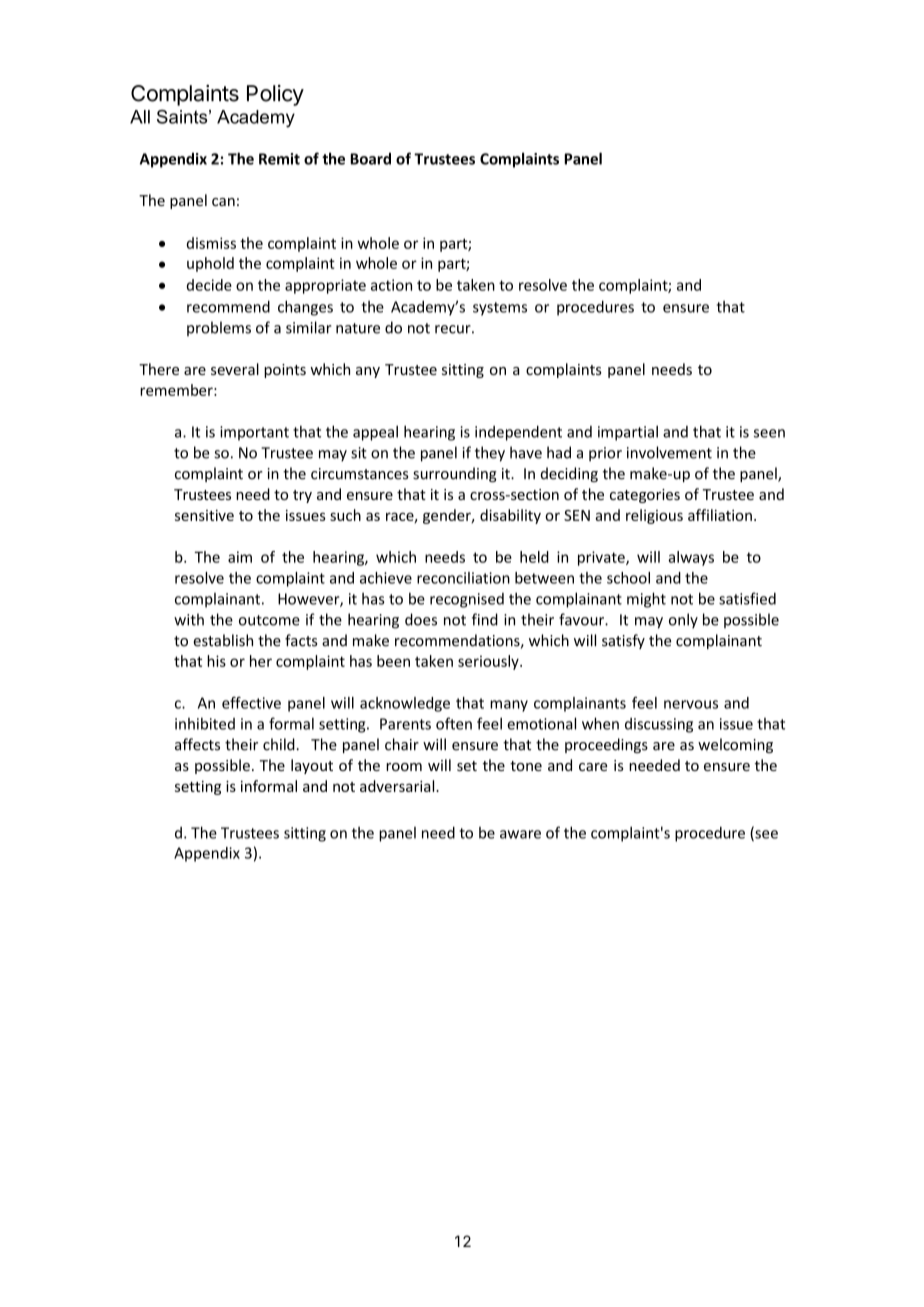  I want to click on Board, so click(370, 158).
